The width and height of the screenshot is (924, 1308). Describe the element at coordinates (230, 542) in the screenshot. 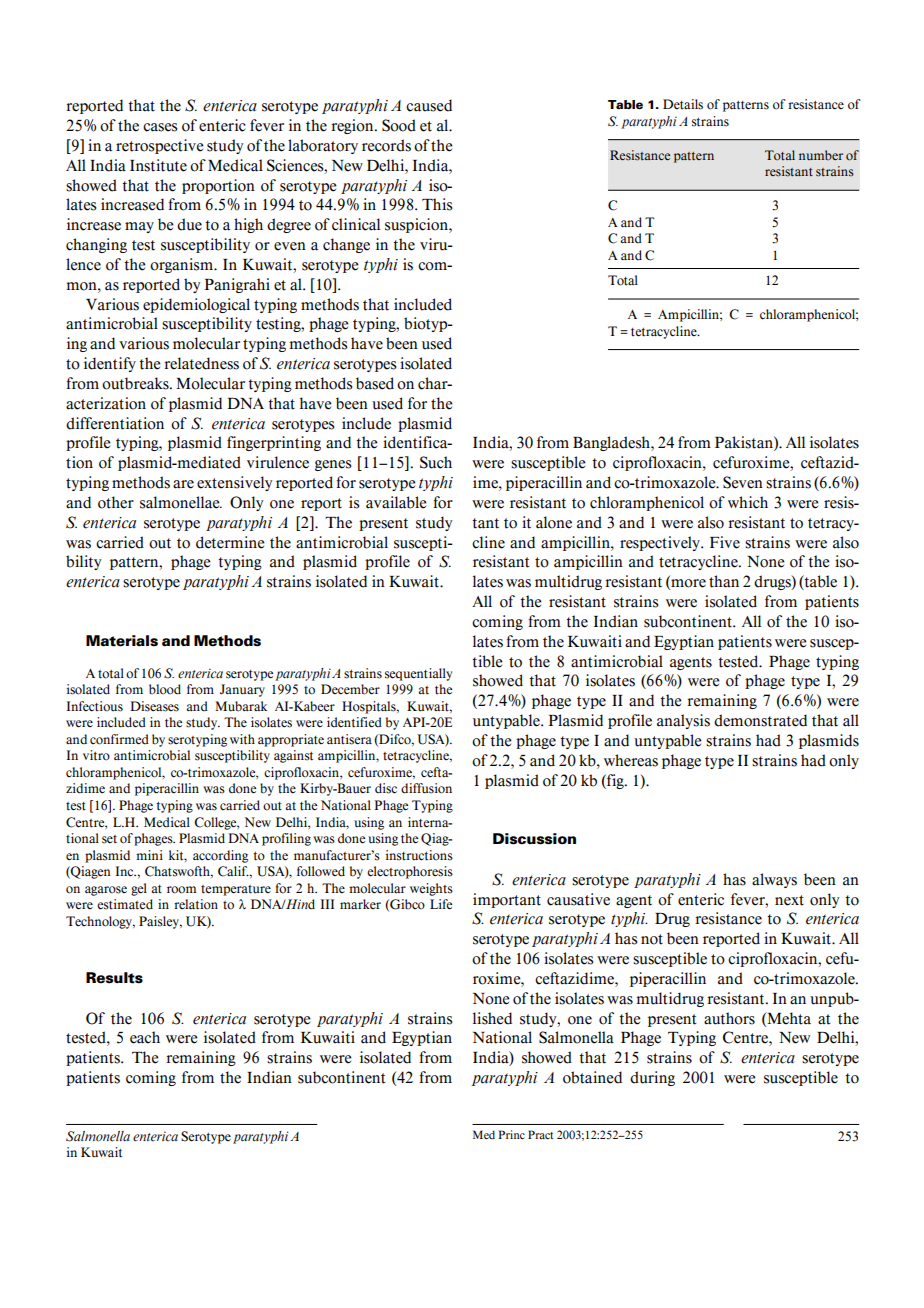

I see `determine` at that location.
